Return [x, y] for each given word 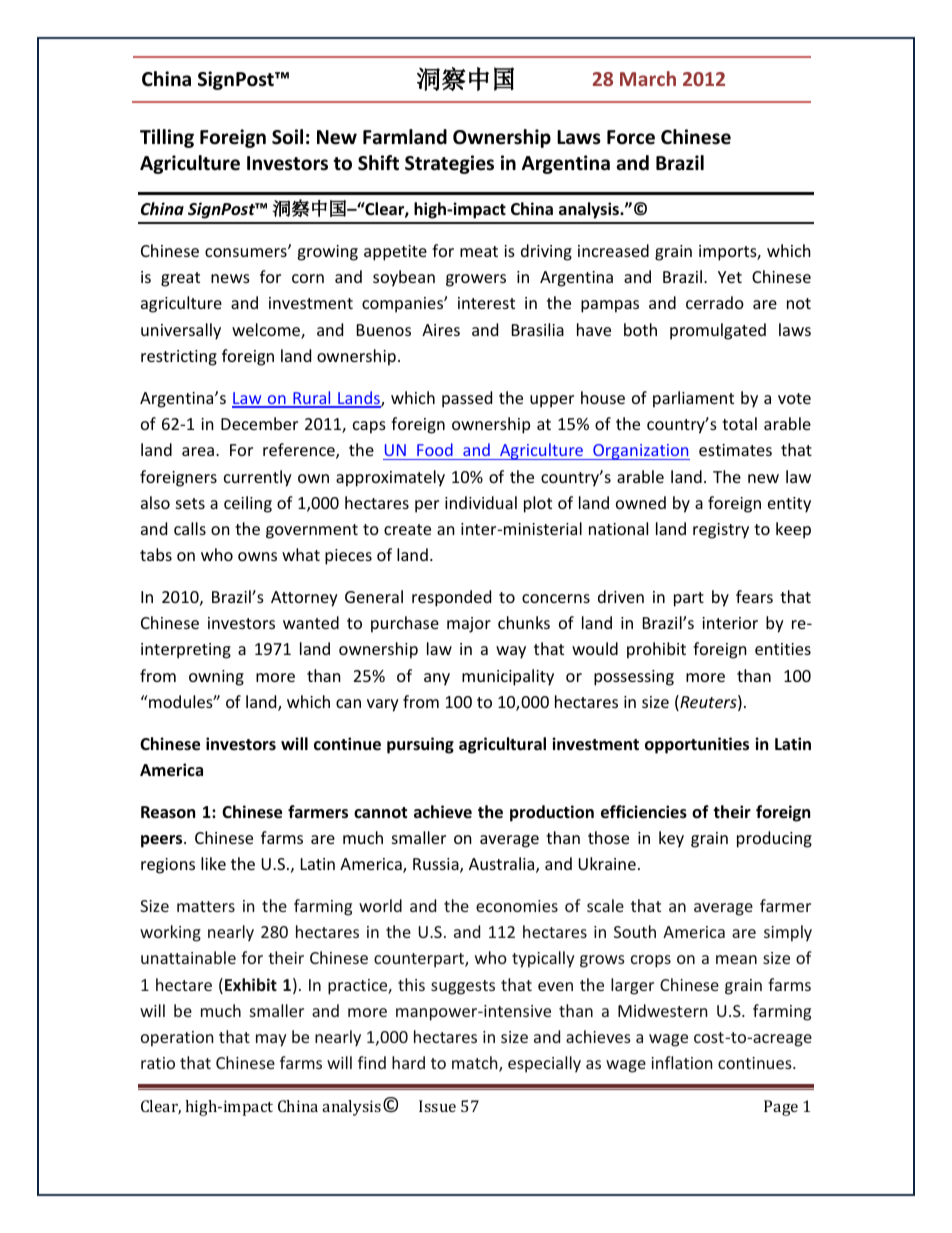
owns [257, 556]
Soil [287, 137]
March [648, 78]
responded [451, 598]
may [271, 1040]
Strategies [449, 164]
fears [754, 596]
